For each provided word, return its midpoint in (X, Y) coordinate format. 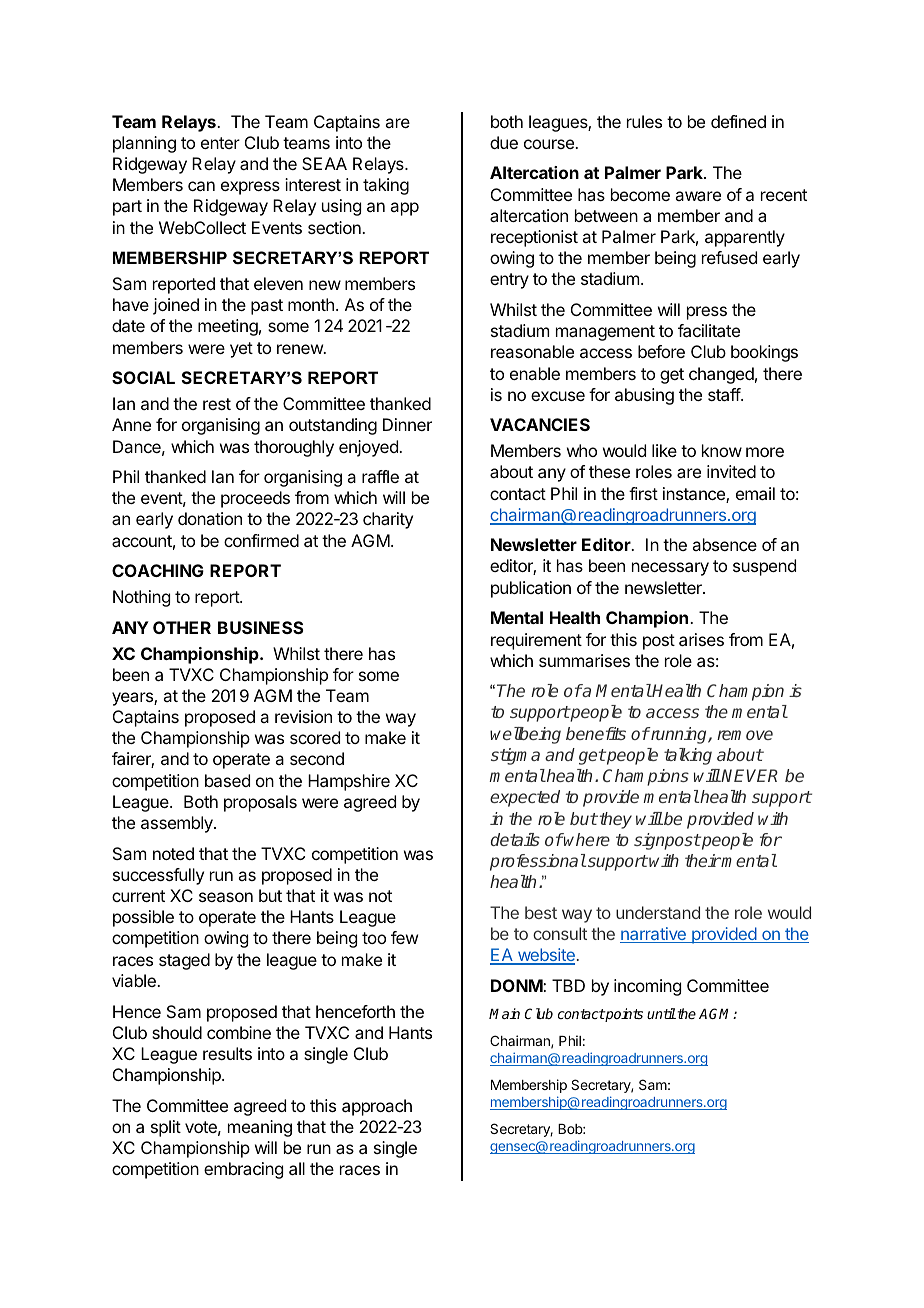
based (227, 780)
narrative (654, 935)
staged (184, 961)
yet (241, 350)
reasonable (532, 351)
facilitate (709, 330)
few (404, 937)
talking (688, 756)
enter (220, 143)
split (166, 1128)
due (504, 142)
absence (724, 544)
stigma (515, 756)
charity (388, 520)
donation (210, 518)
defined (738, 121)
